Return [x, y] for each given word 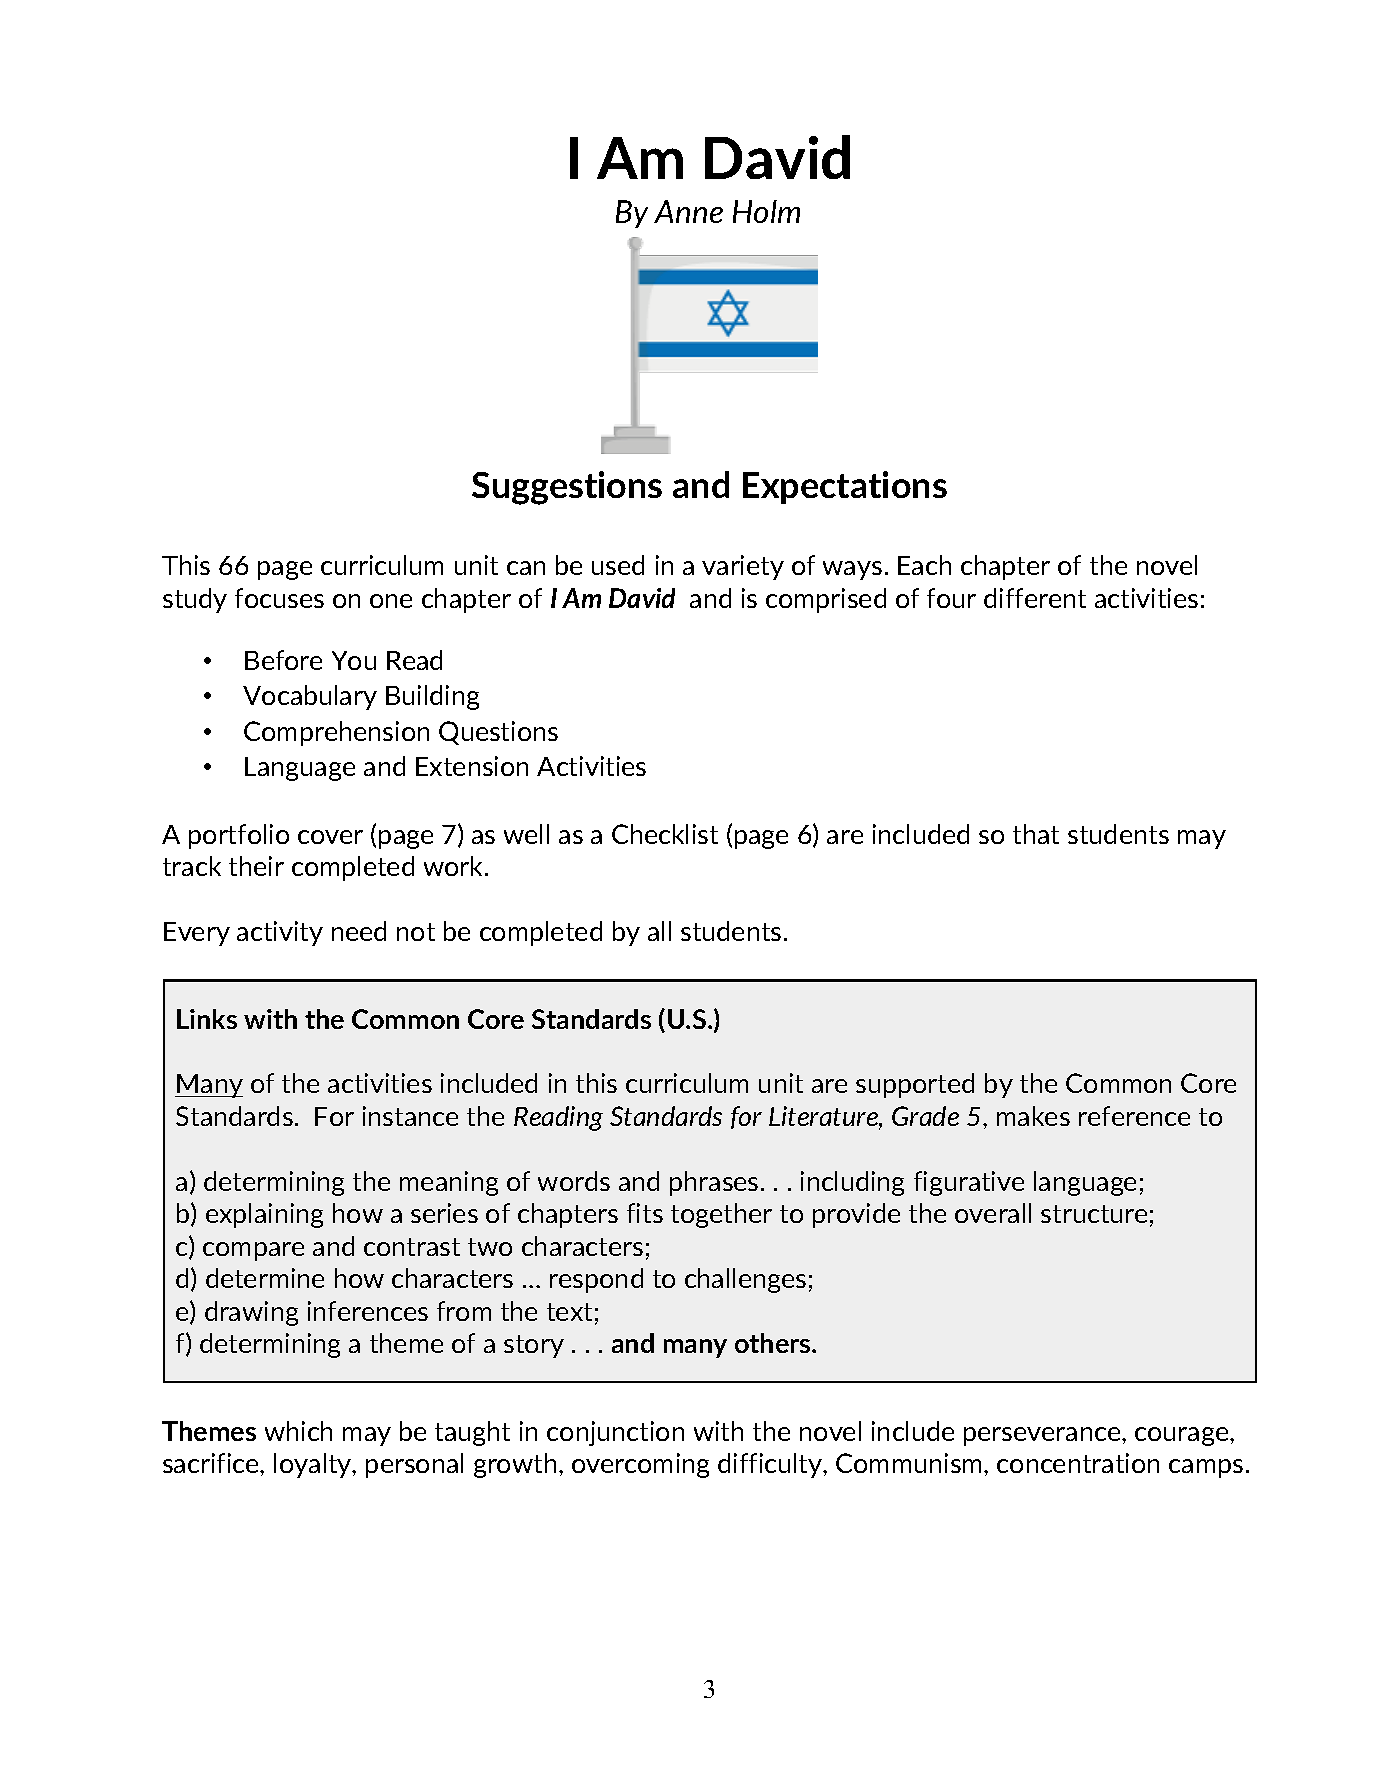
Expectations [845, 487]
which [298, 1431]
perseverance [1043, 1436]
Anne [688, 211]
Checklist [665, 834]
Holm [766, 211]
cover [330, 837]
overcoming [640, 1465]
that [1036, 834]
